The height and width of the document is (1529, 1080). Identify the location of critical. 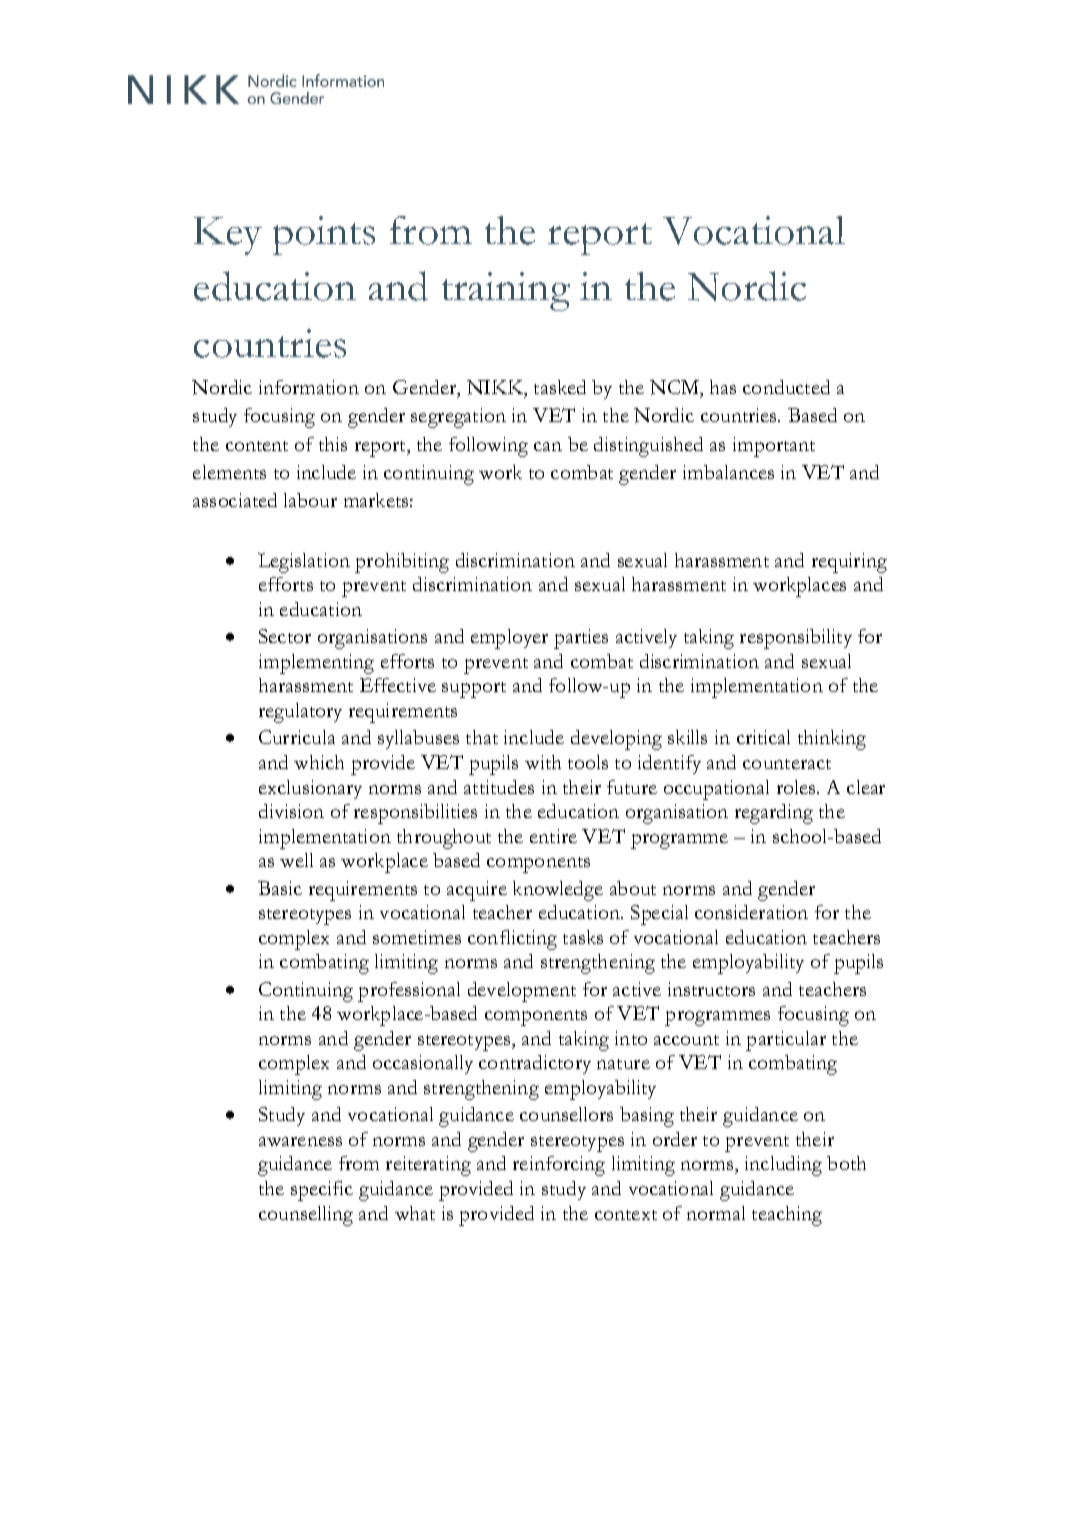
(763, 737).
